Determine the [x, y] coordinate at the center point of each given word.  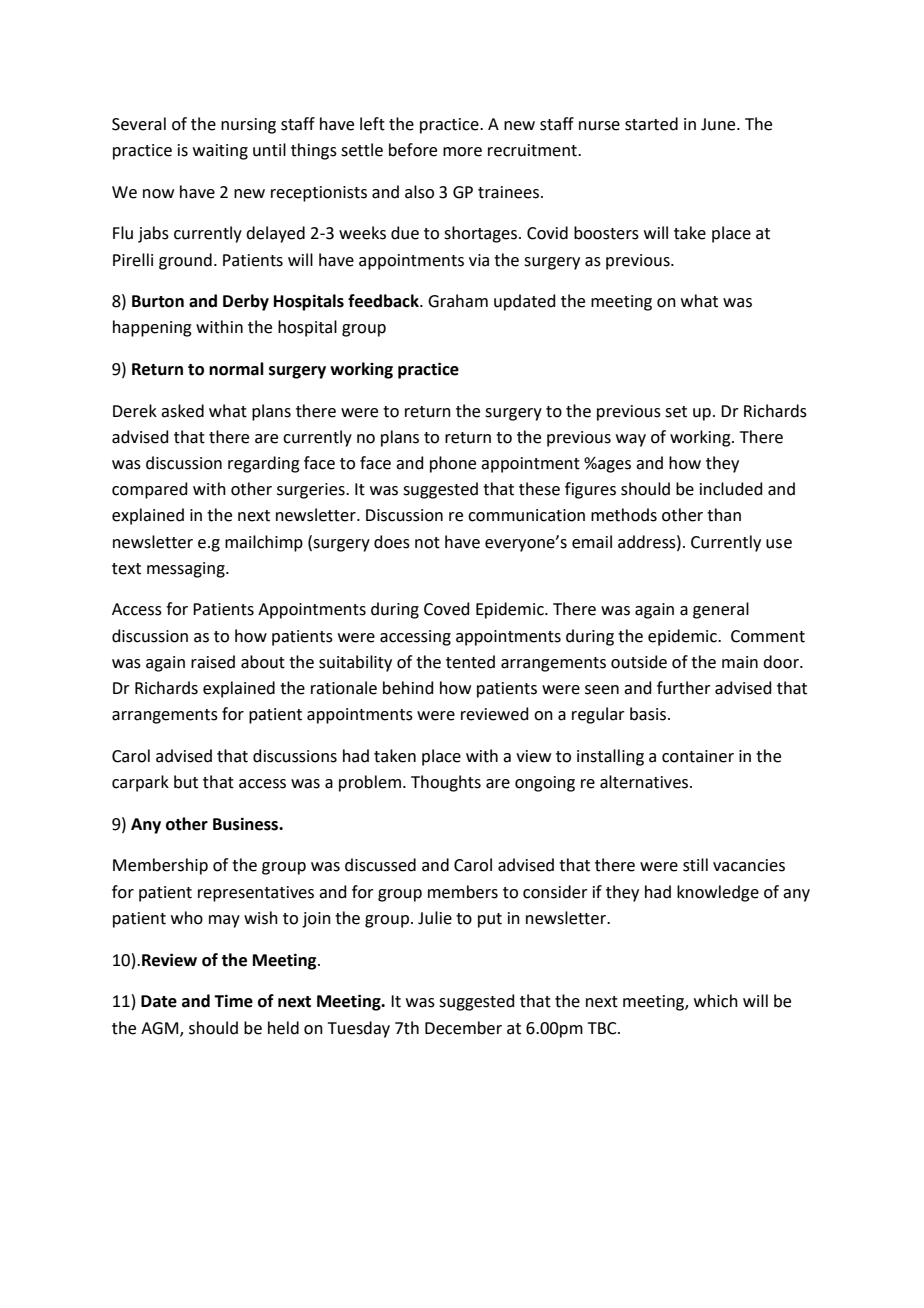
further [684, 688]
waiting [220, 152]
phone [453, 464]
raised [213, 662]
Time [233, 1001]
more [462, 152]
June [719, 124]
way [631, 440]
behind [408, 688]
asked [182, 411]
